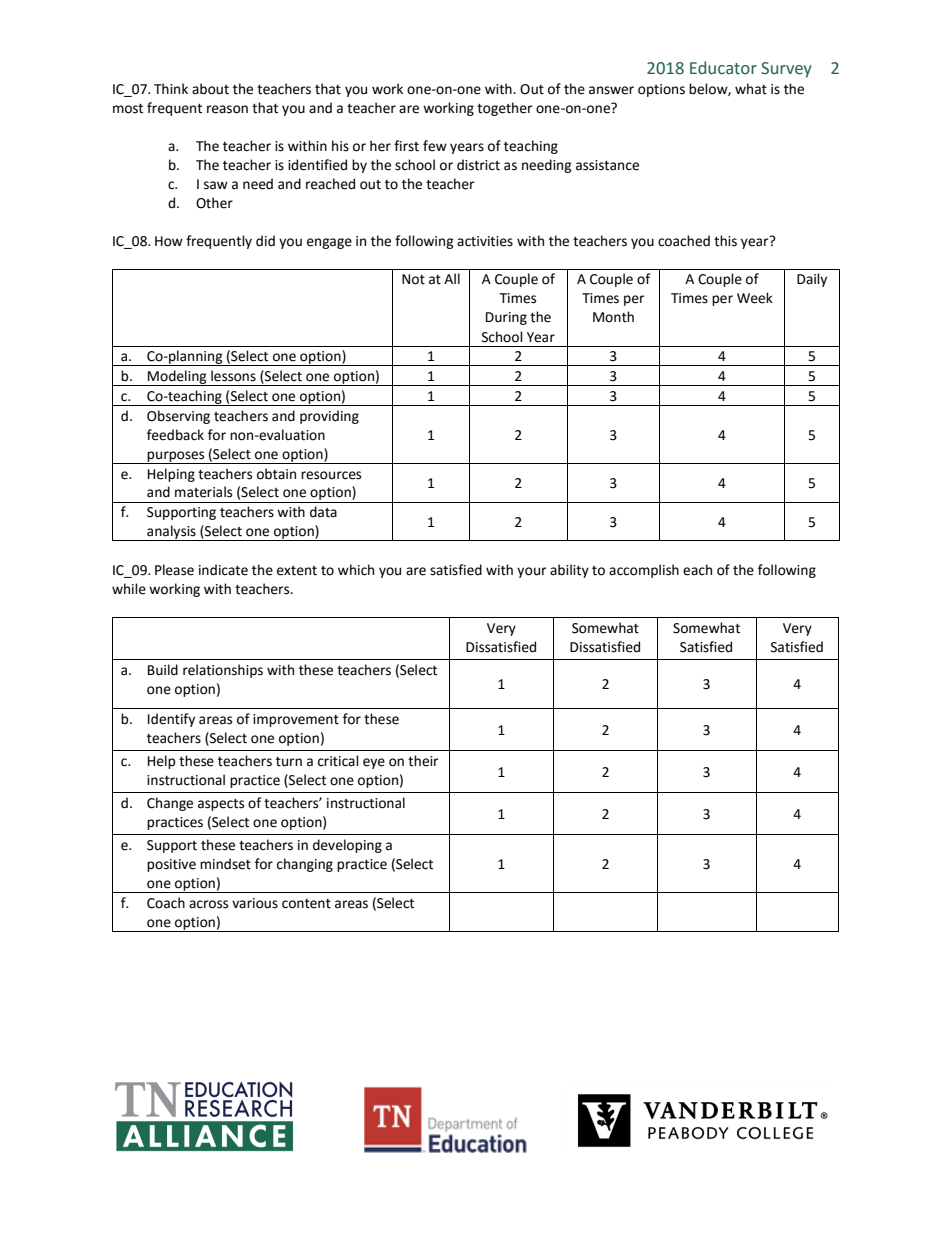  What do you see at coordinates (331, 475) in the page?
I see `resources` at bounding box center [331, 475].
